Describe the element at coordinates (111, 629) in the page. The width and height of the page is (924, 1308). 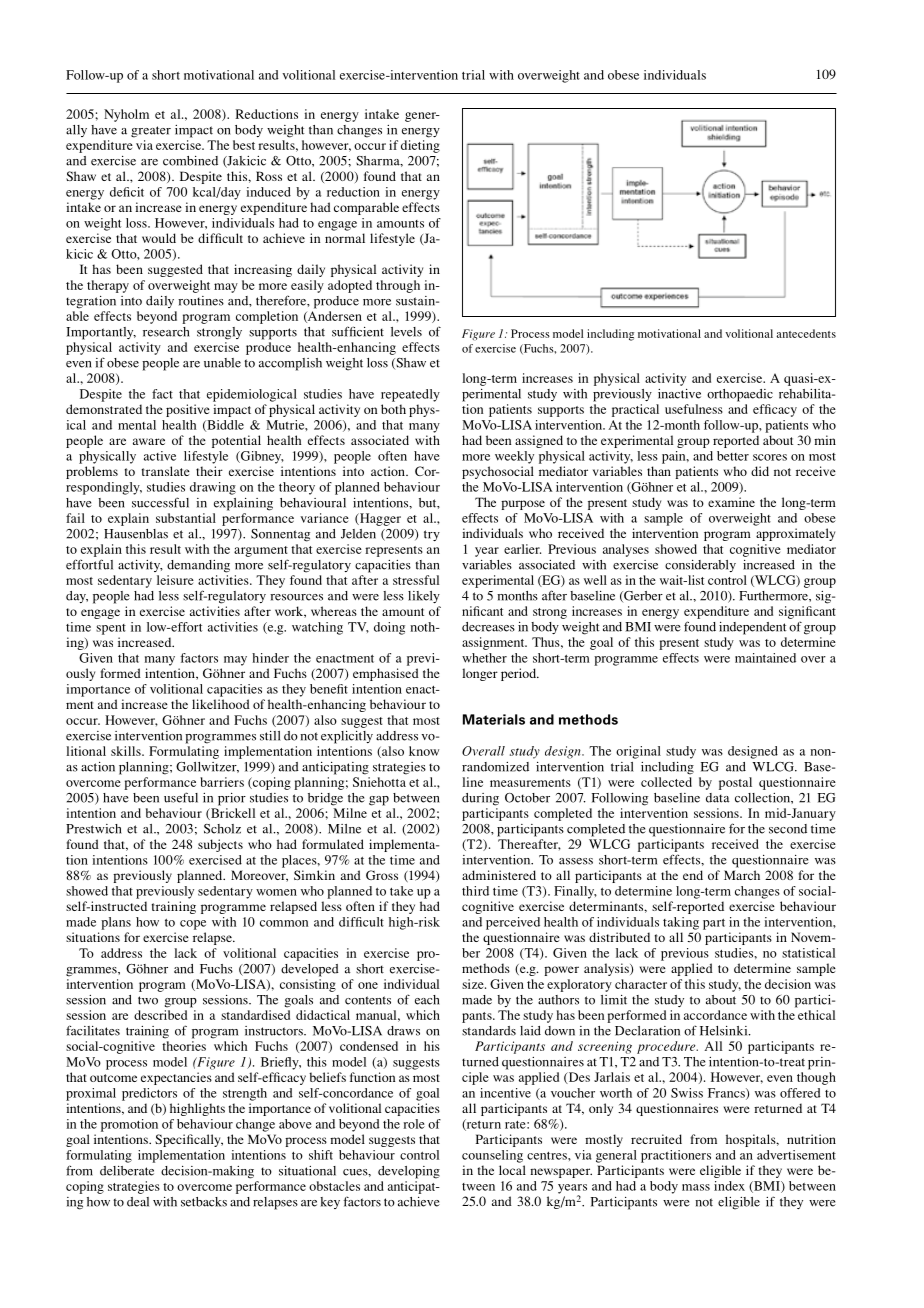
I see `spent` at that location.
